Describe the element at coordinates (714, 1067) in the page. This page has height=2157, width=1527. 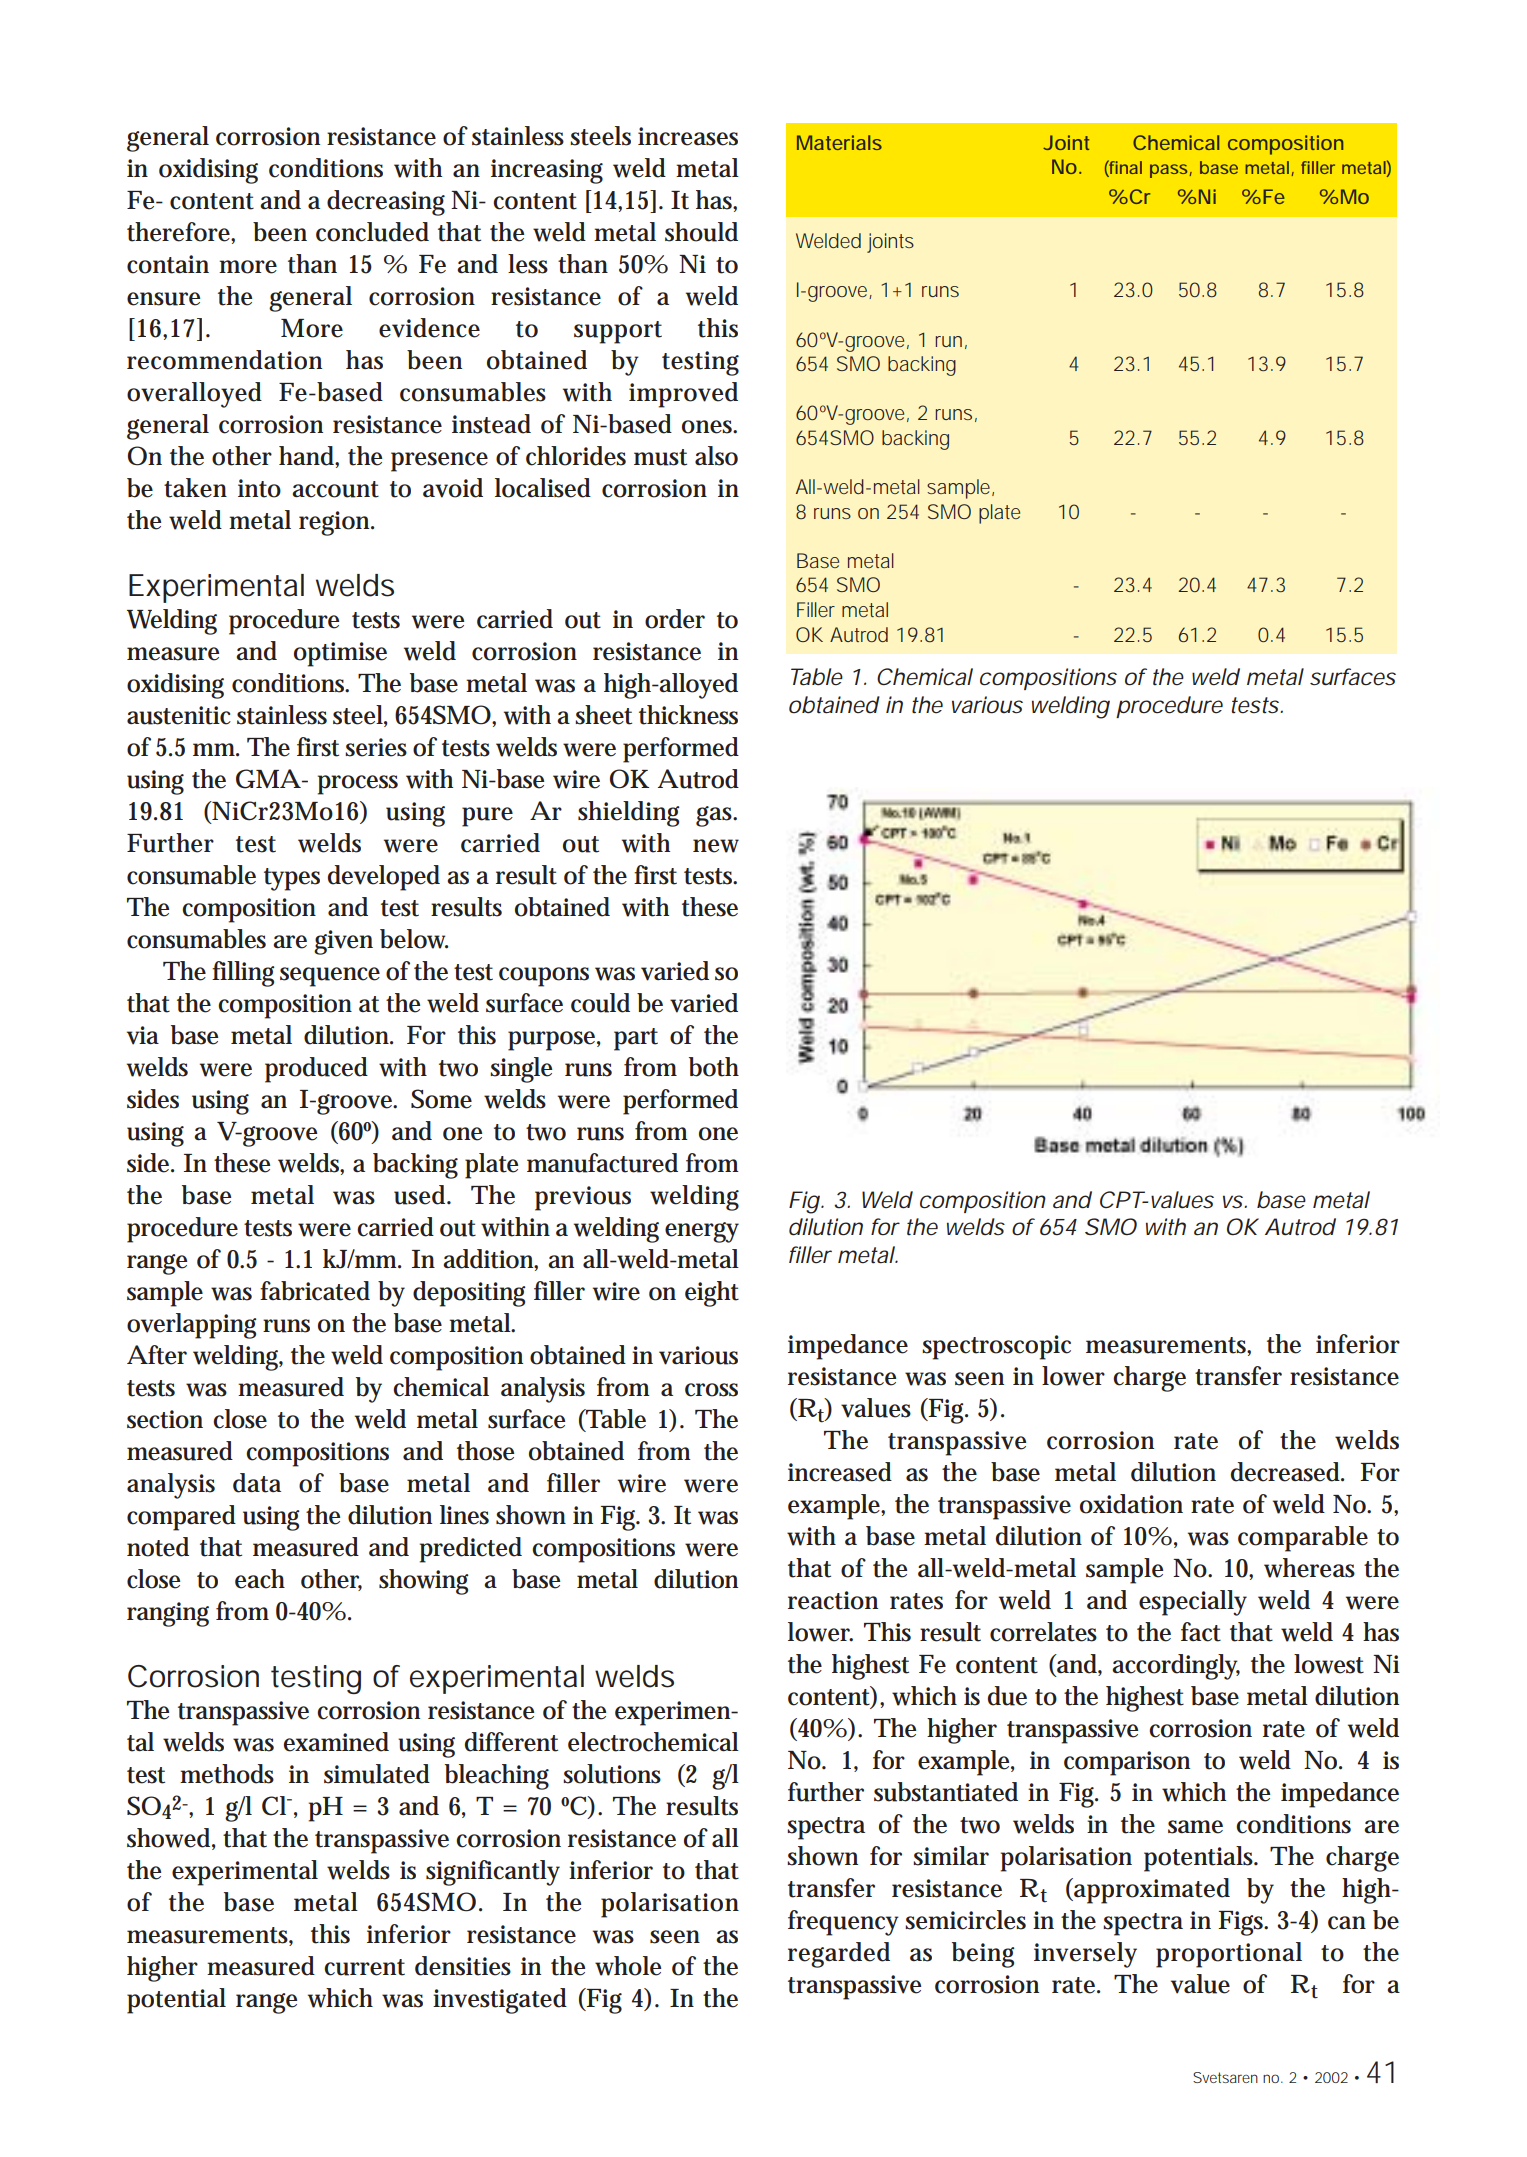
I see `both` at that location.
